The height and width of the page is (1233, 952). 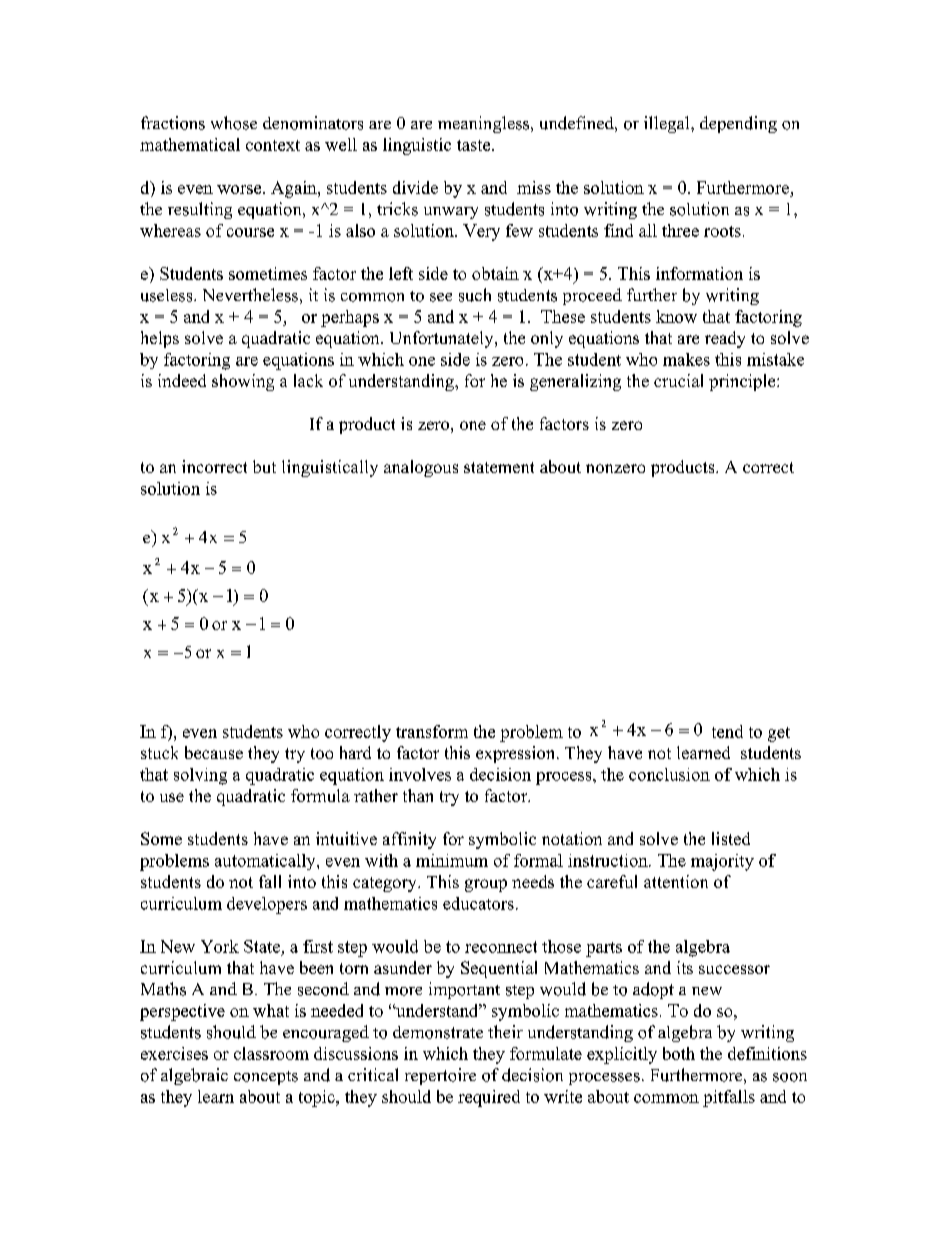 I want to click on concepts, so click(x=266, y=1078).
